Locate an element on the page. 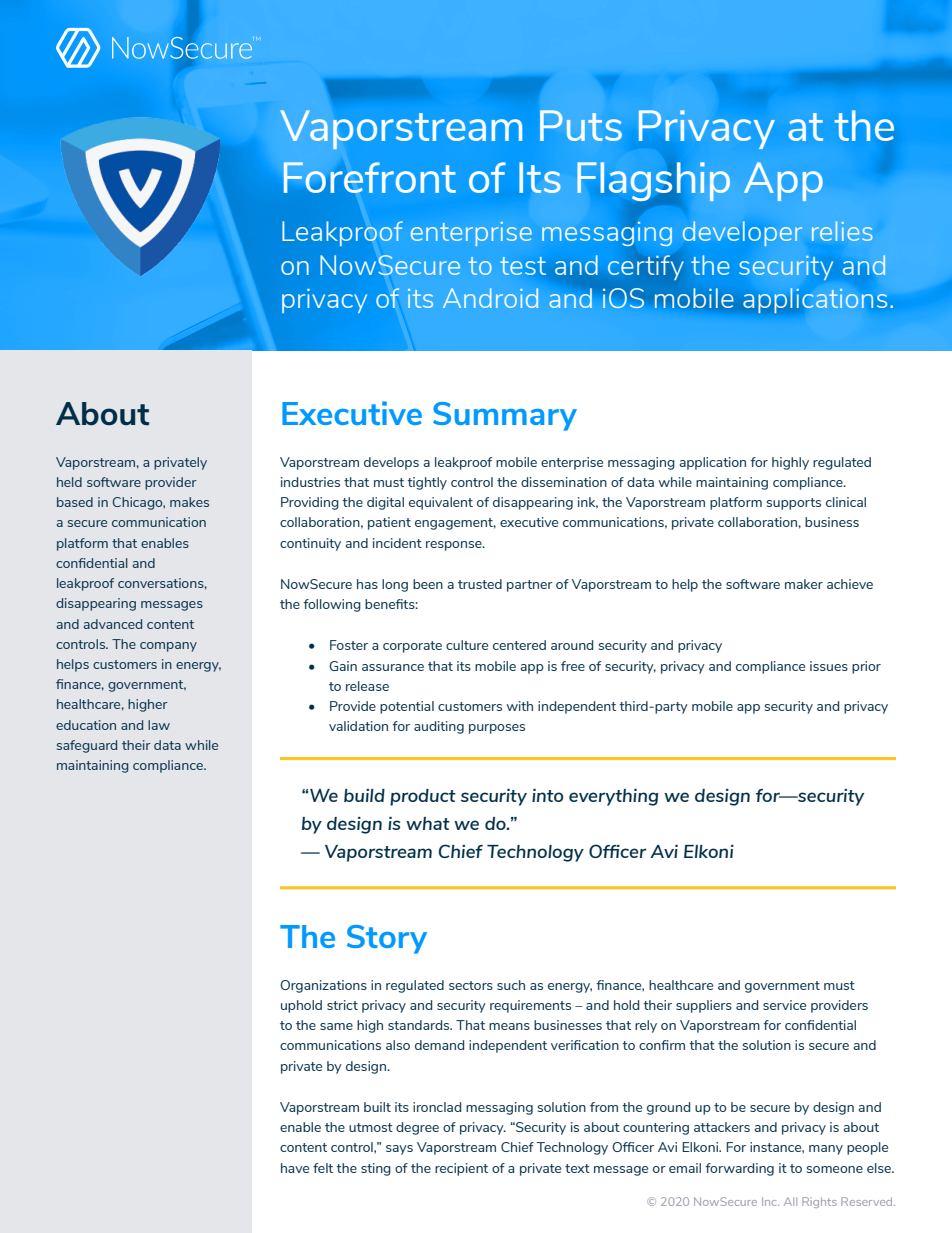 The image size is (952, 1233). Puts is located at coordinates (581, 125).
